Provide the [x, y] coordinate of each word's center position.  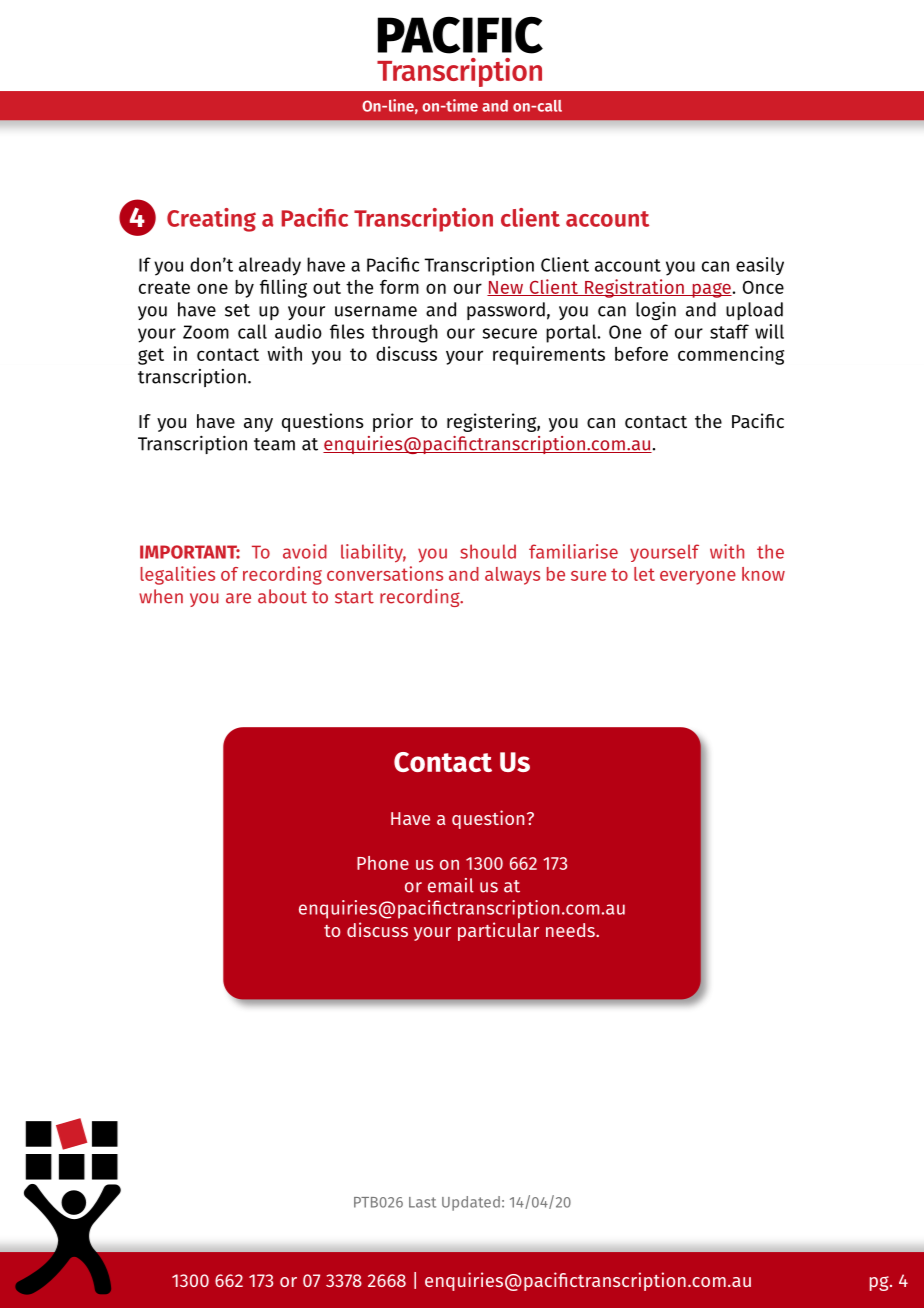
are [238, 598]
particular [498, 931]
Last [422, 1202]
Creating [211, 220]
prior [393, 422]
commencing [731, 355]
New [506, 288]
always [512, 576]
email [451, 885]
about [282, 596]
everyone [698, 578]
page [711, 290]
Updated [471, 1203]
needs [571, 930]
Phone [383, 863]
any [258, 425]
